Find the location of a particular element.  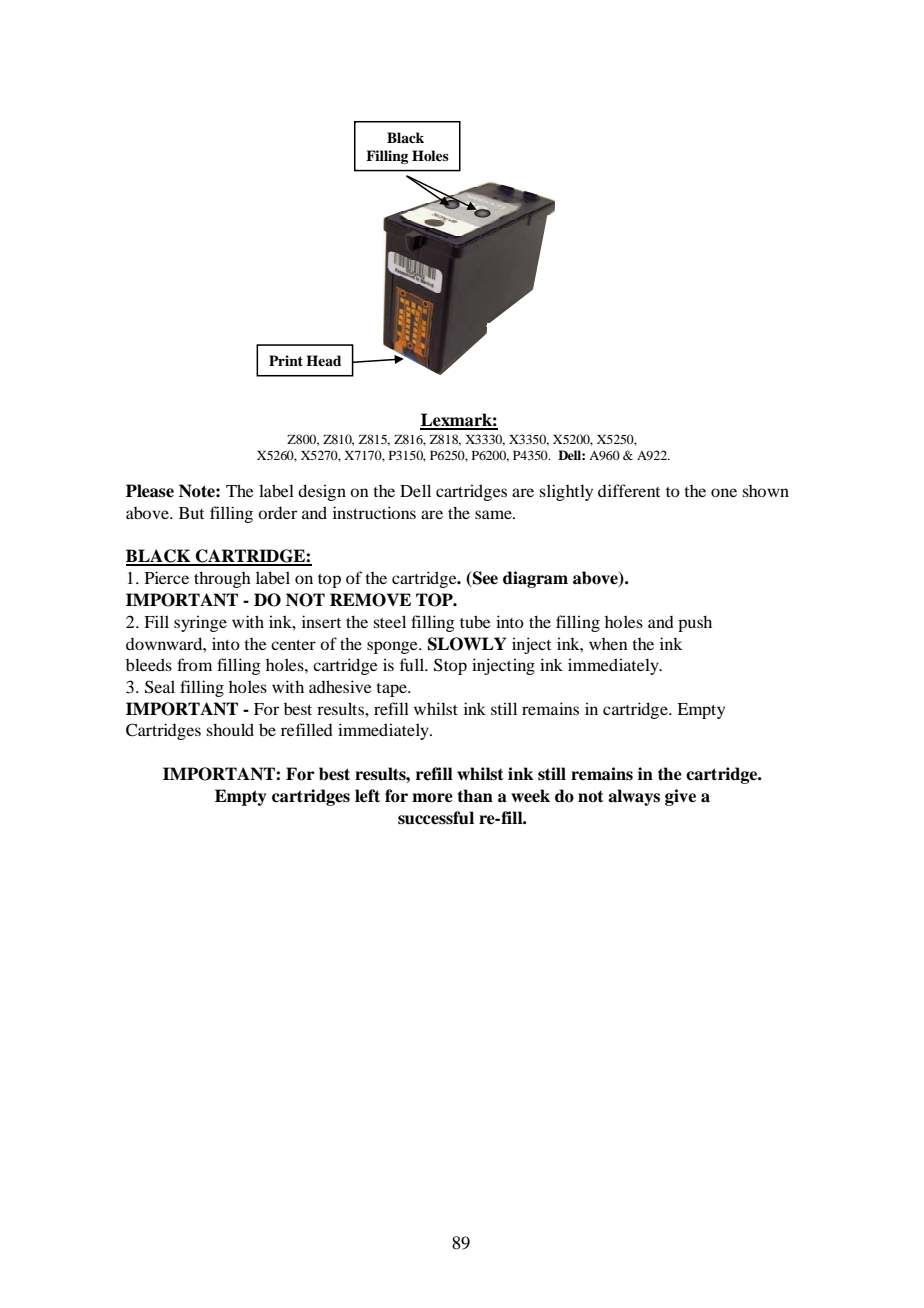

one is located at coordinates (724, 492).
